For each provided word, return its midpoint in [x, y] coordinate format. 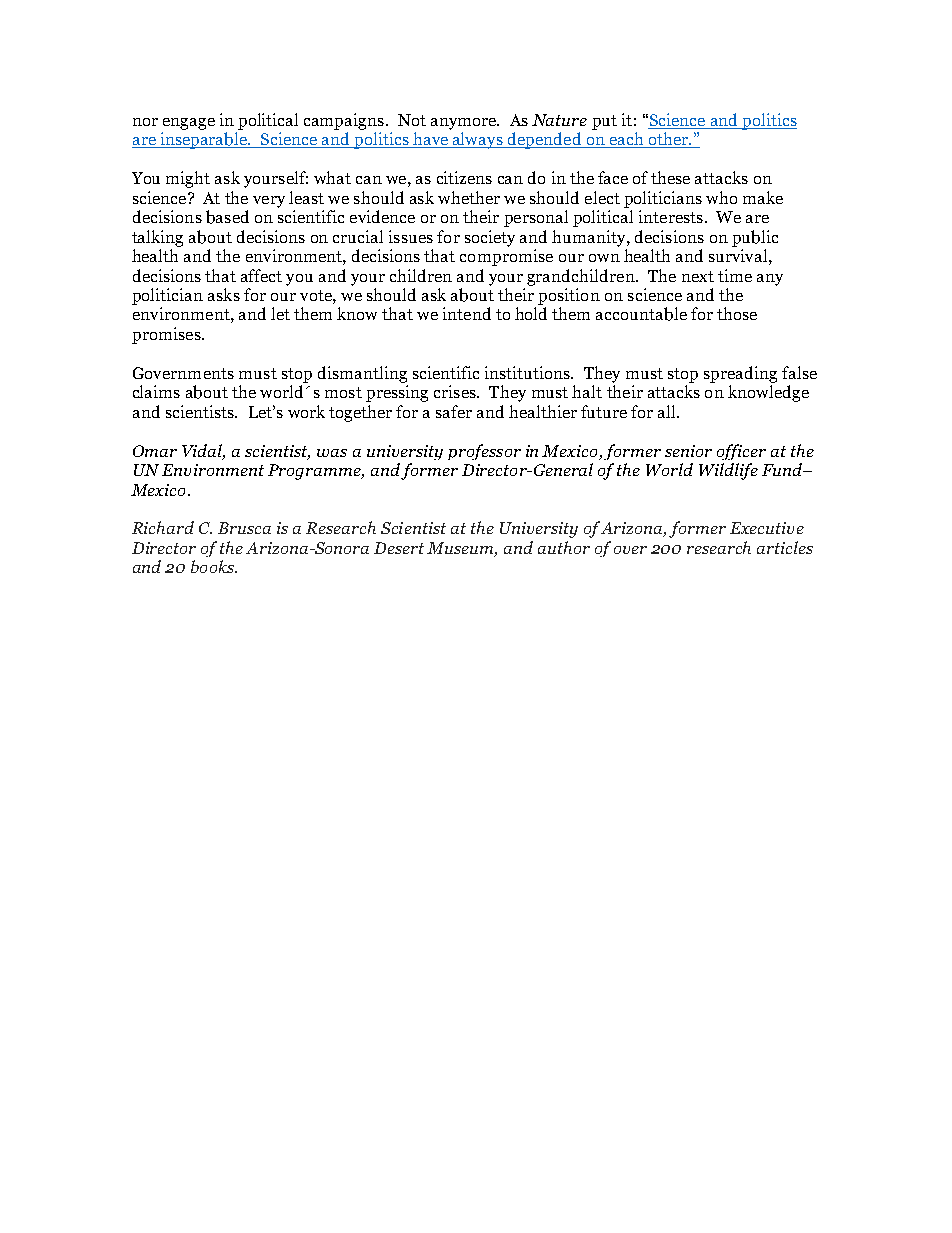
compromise [506, 257]
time [735, 275]
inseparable [204, 140]
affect [261, 275]
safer [454, 411]
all [668, 411]
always [478, 140]
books [213, 566]
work [306, 411]
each [626, 140]
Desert [401, 548]
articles [785, 547]
